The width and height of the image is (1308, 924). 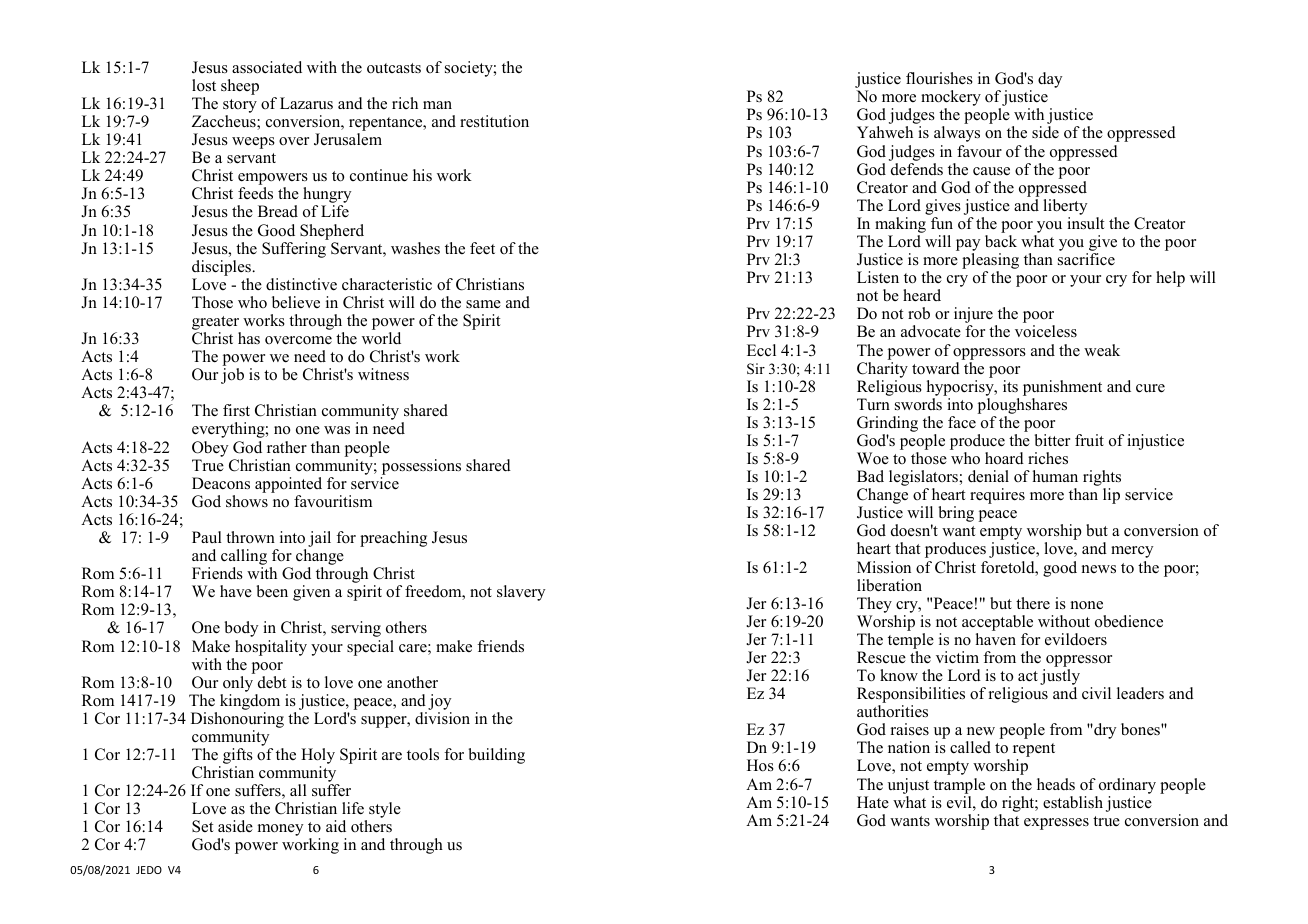 I want to click on establish, so click(x=1073, y=802).
